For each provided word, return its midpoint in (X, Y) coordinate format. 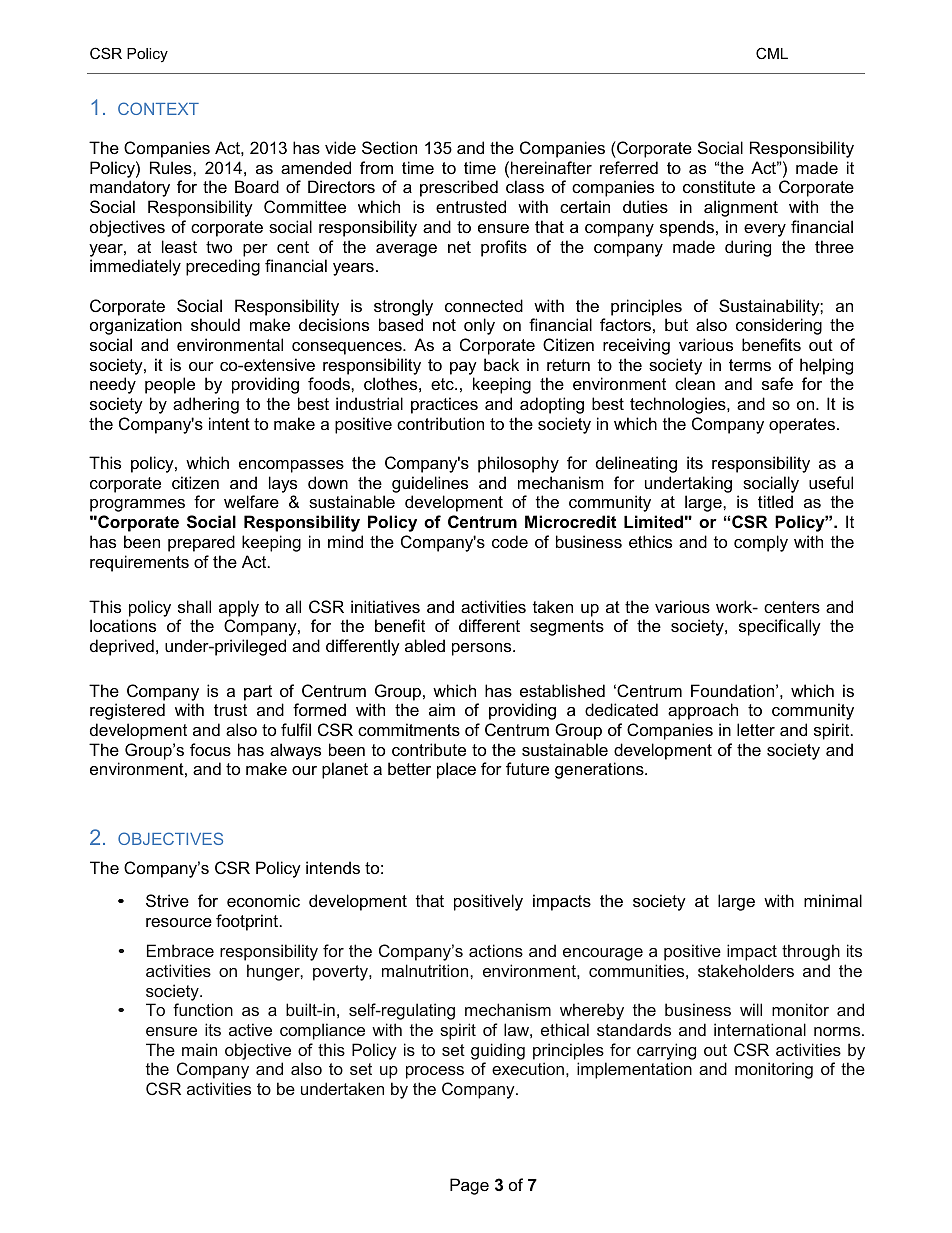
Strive (167, 900)
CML (772, 53)
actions (496, 950)
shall (194, 606)
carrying (666, 1051)
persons (483, 649)
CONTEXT (158, 108)
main (199, 1049)
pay (463, 368)
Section (389, 147)
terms (750, 365)
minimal (833, 900)
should (215, 324)
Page (469, 1186)
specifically (780, 627)
